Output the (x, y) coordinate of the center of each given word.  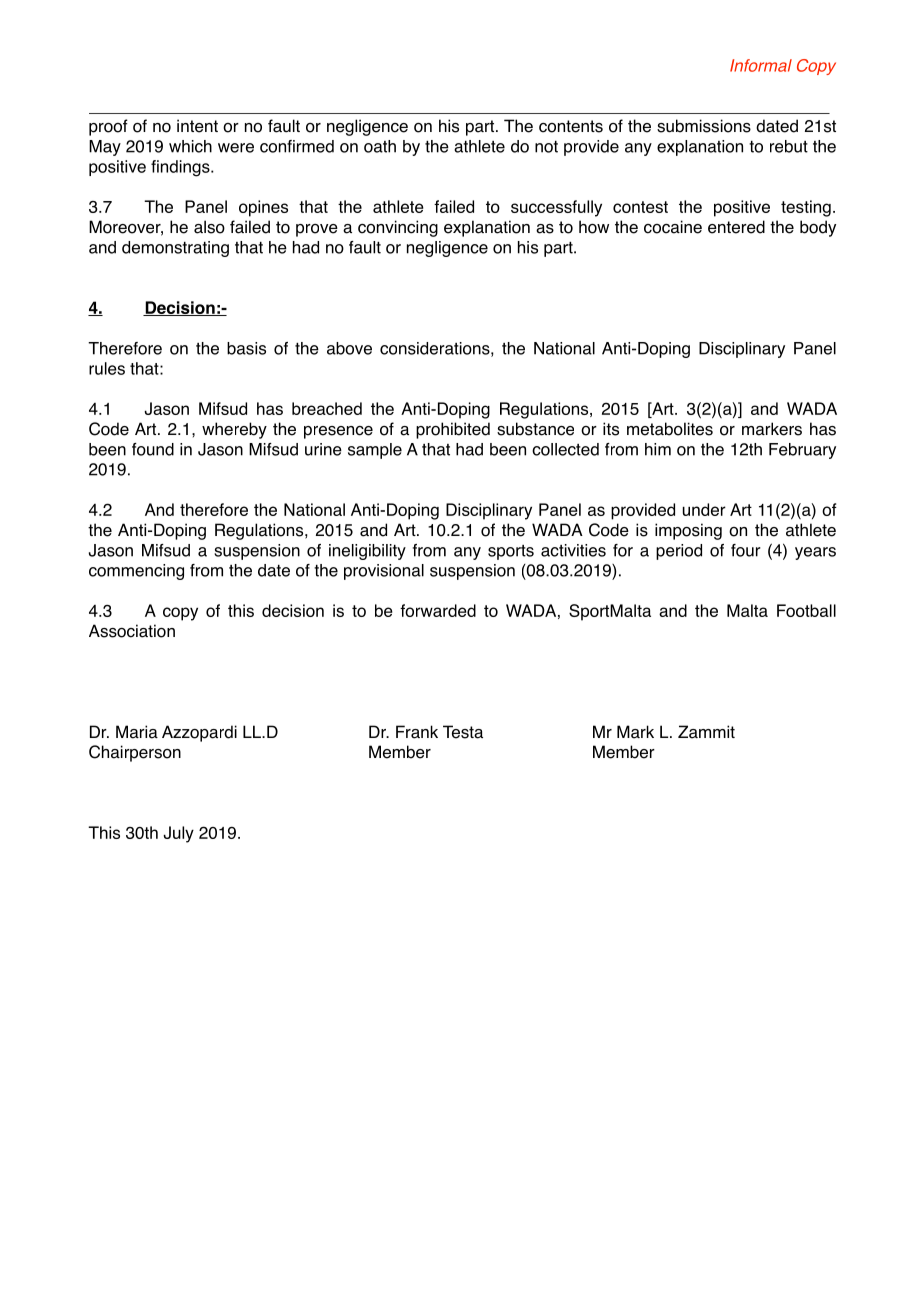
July (178, 834)
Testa (463, 732)
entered (736, 227)
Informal (761, 65)
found (153, 449)
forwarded (438, 610)
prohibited (453, 430)
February (802, 451)
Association (132, 631)
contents (571, 126)
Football (806, 610)
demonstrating (175, 249)
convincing (398, 228)
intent (197, 126)
